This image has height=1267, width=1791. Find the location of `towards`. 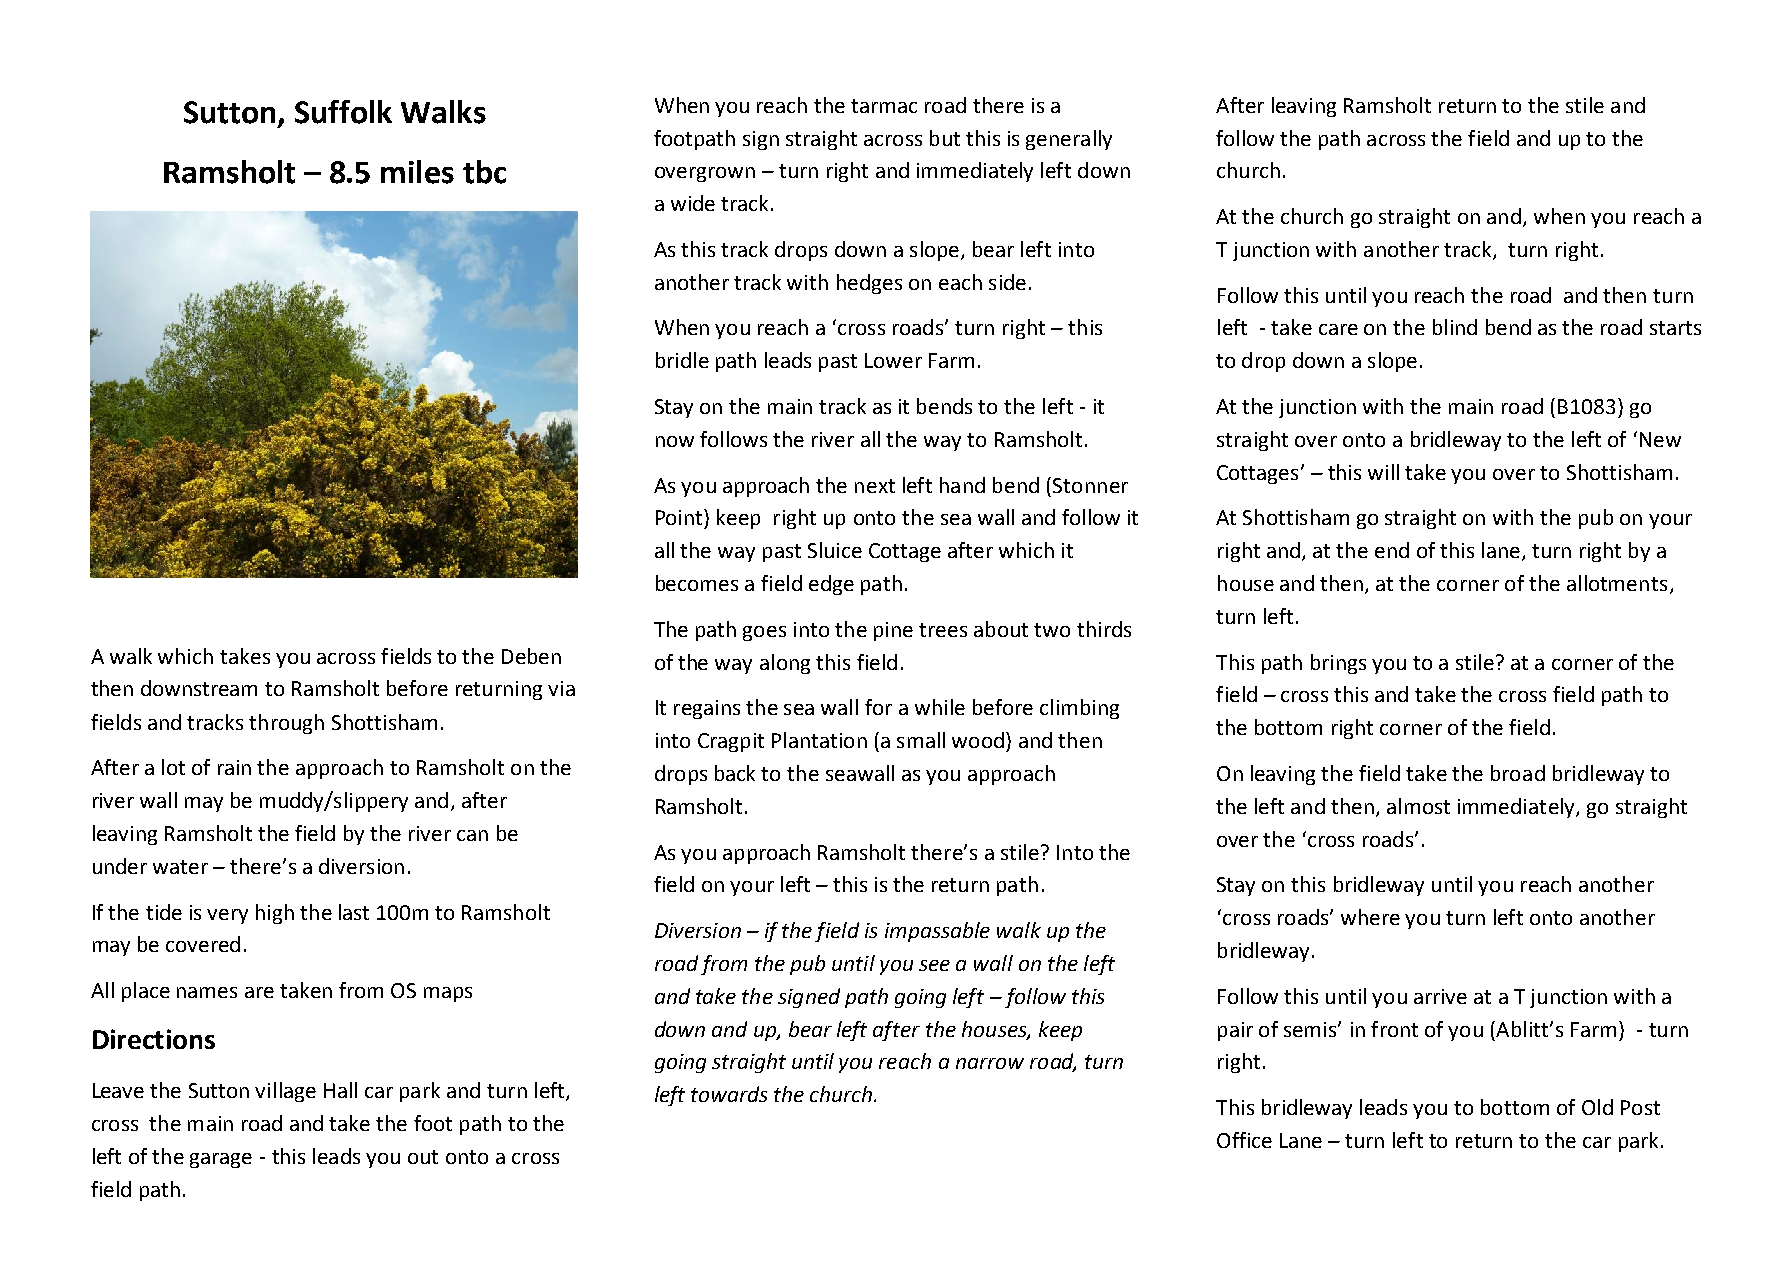

towards is located at coordinates (729, 1094).
